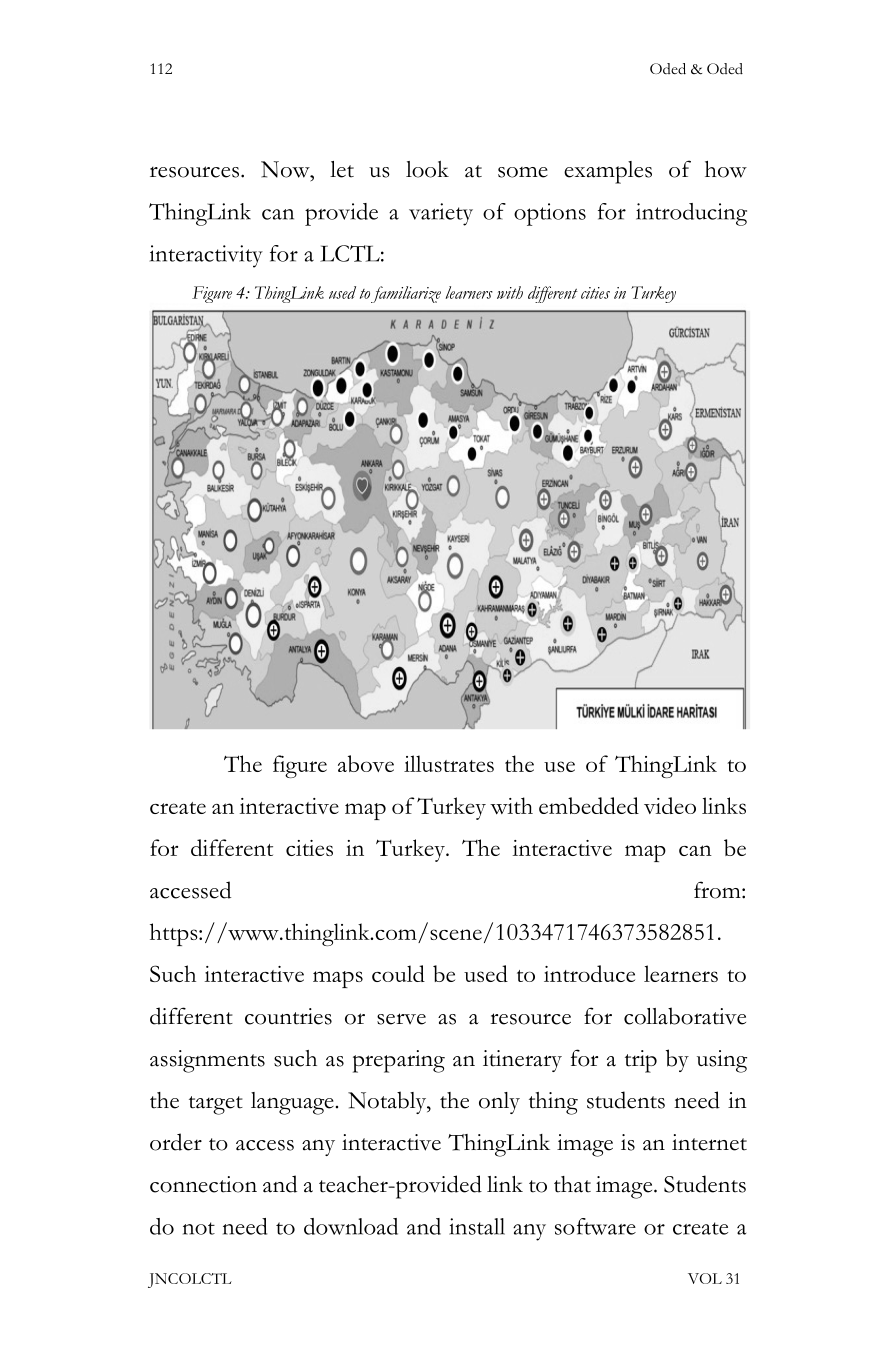  I want to click on connection, so click(203, 1184).
